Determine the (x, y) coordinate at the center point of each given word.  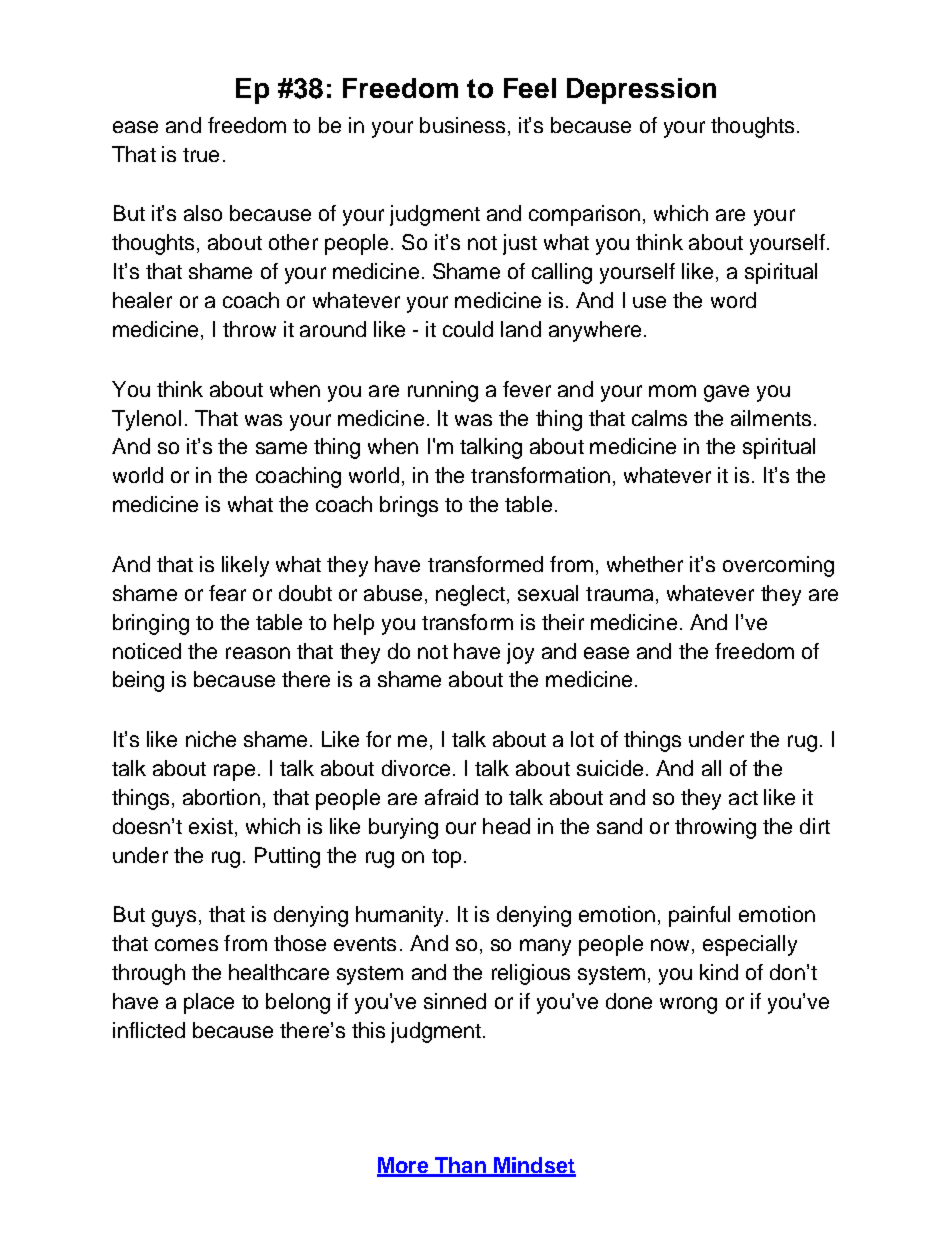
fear (227, 593)
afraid (451, 797)
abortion (221, 797)
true (201, 155)
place (209, 1003)
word (733, 300)
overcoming (778, 566)
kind (719, 972)
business (462, 125)
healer (142, 300)
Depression (641, 91)
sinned (455, 1001)
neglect (470, 595)
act (743, 798)
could (468, 329)
